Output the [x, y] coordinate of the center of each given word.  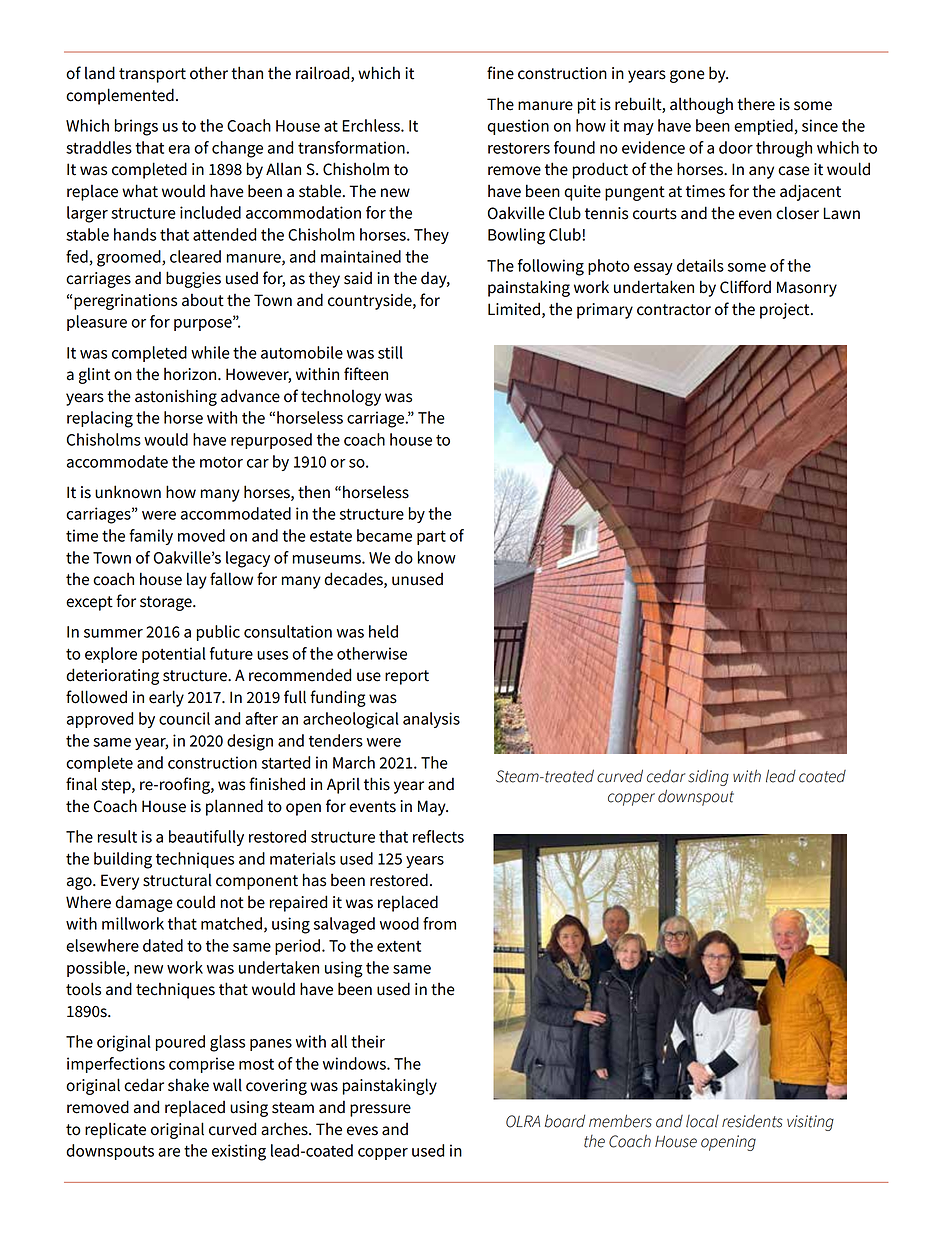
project [786, 311]
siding [708, 777]
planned [234, 807]
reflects [438, 836]
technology [341, 397]
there [756, 104]
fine [500, 73]
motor [221, 462]
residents [752, 1121]
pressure [380, 1110]
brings [136, 127]
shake [188, 1085]
